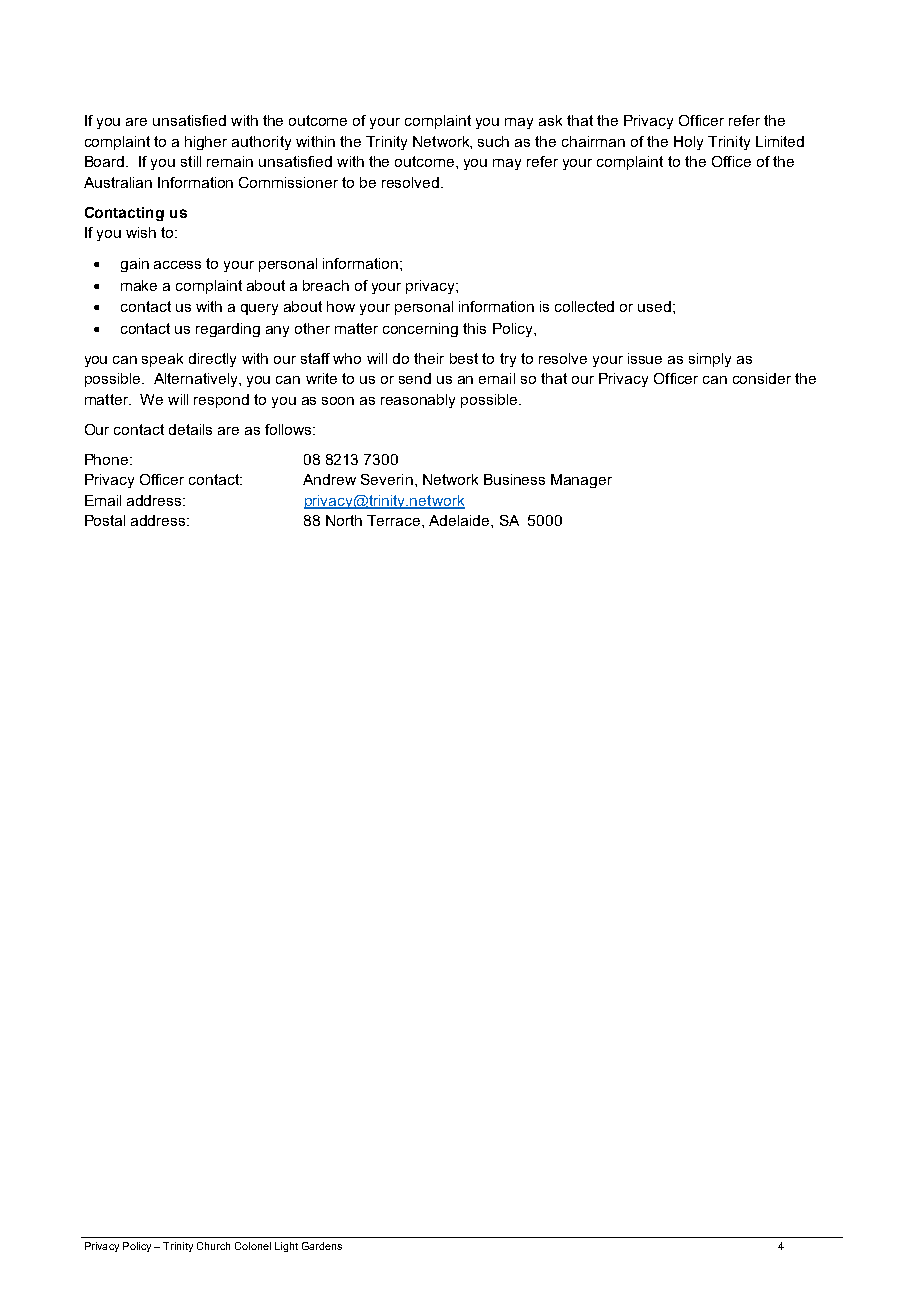 This image has width=924, height=1308. What do you see at coordinates (322, 1246) in the image?
I see `Gardens` at bounding box center [322, 1246].
